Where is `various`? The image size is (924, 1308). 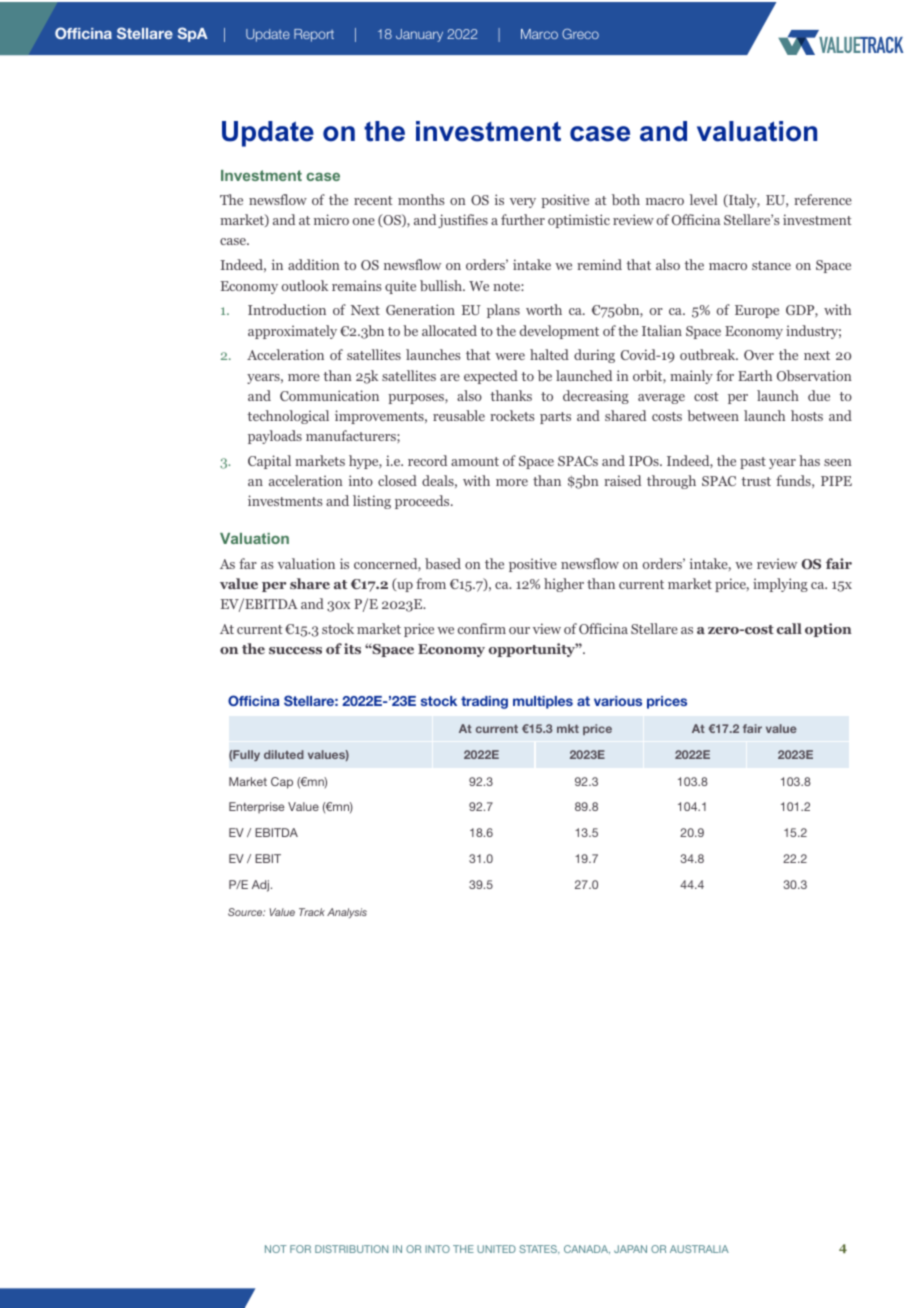 various is located at coordinates (618, 701).
